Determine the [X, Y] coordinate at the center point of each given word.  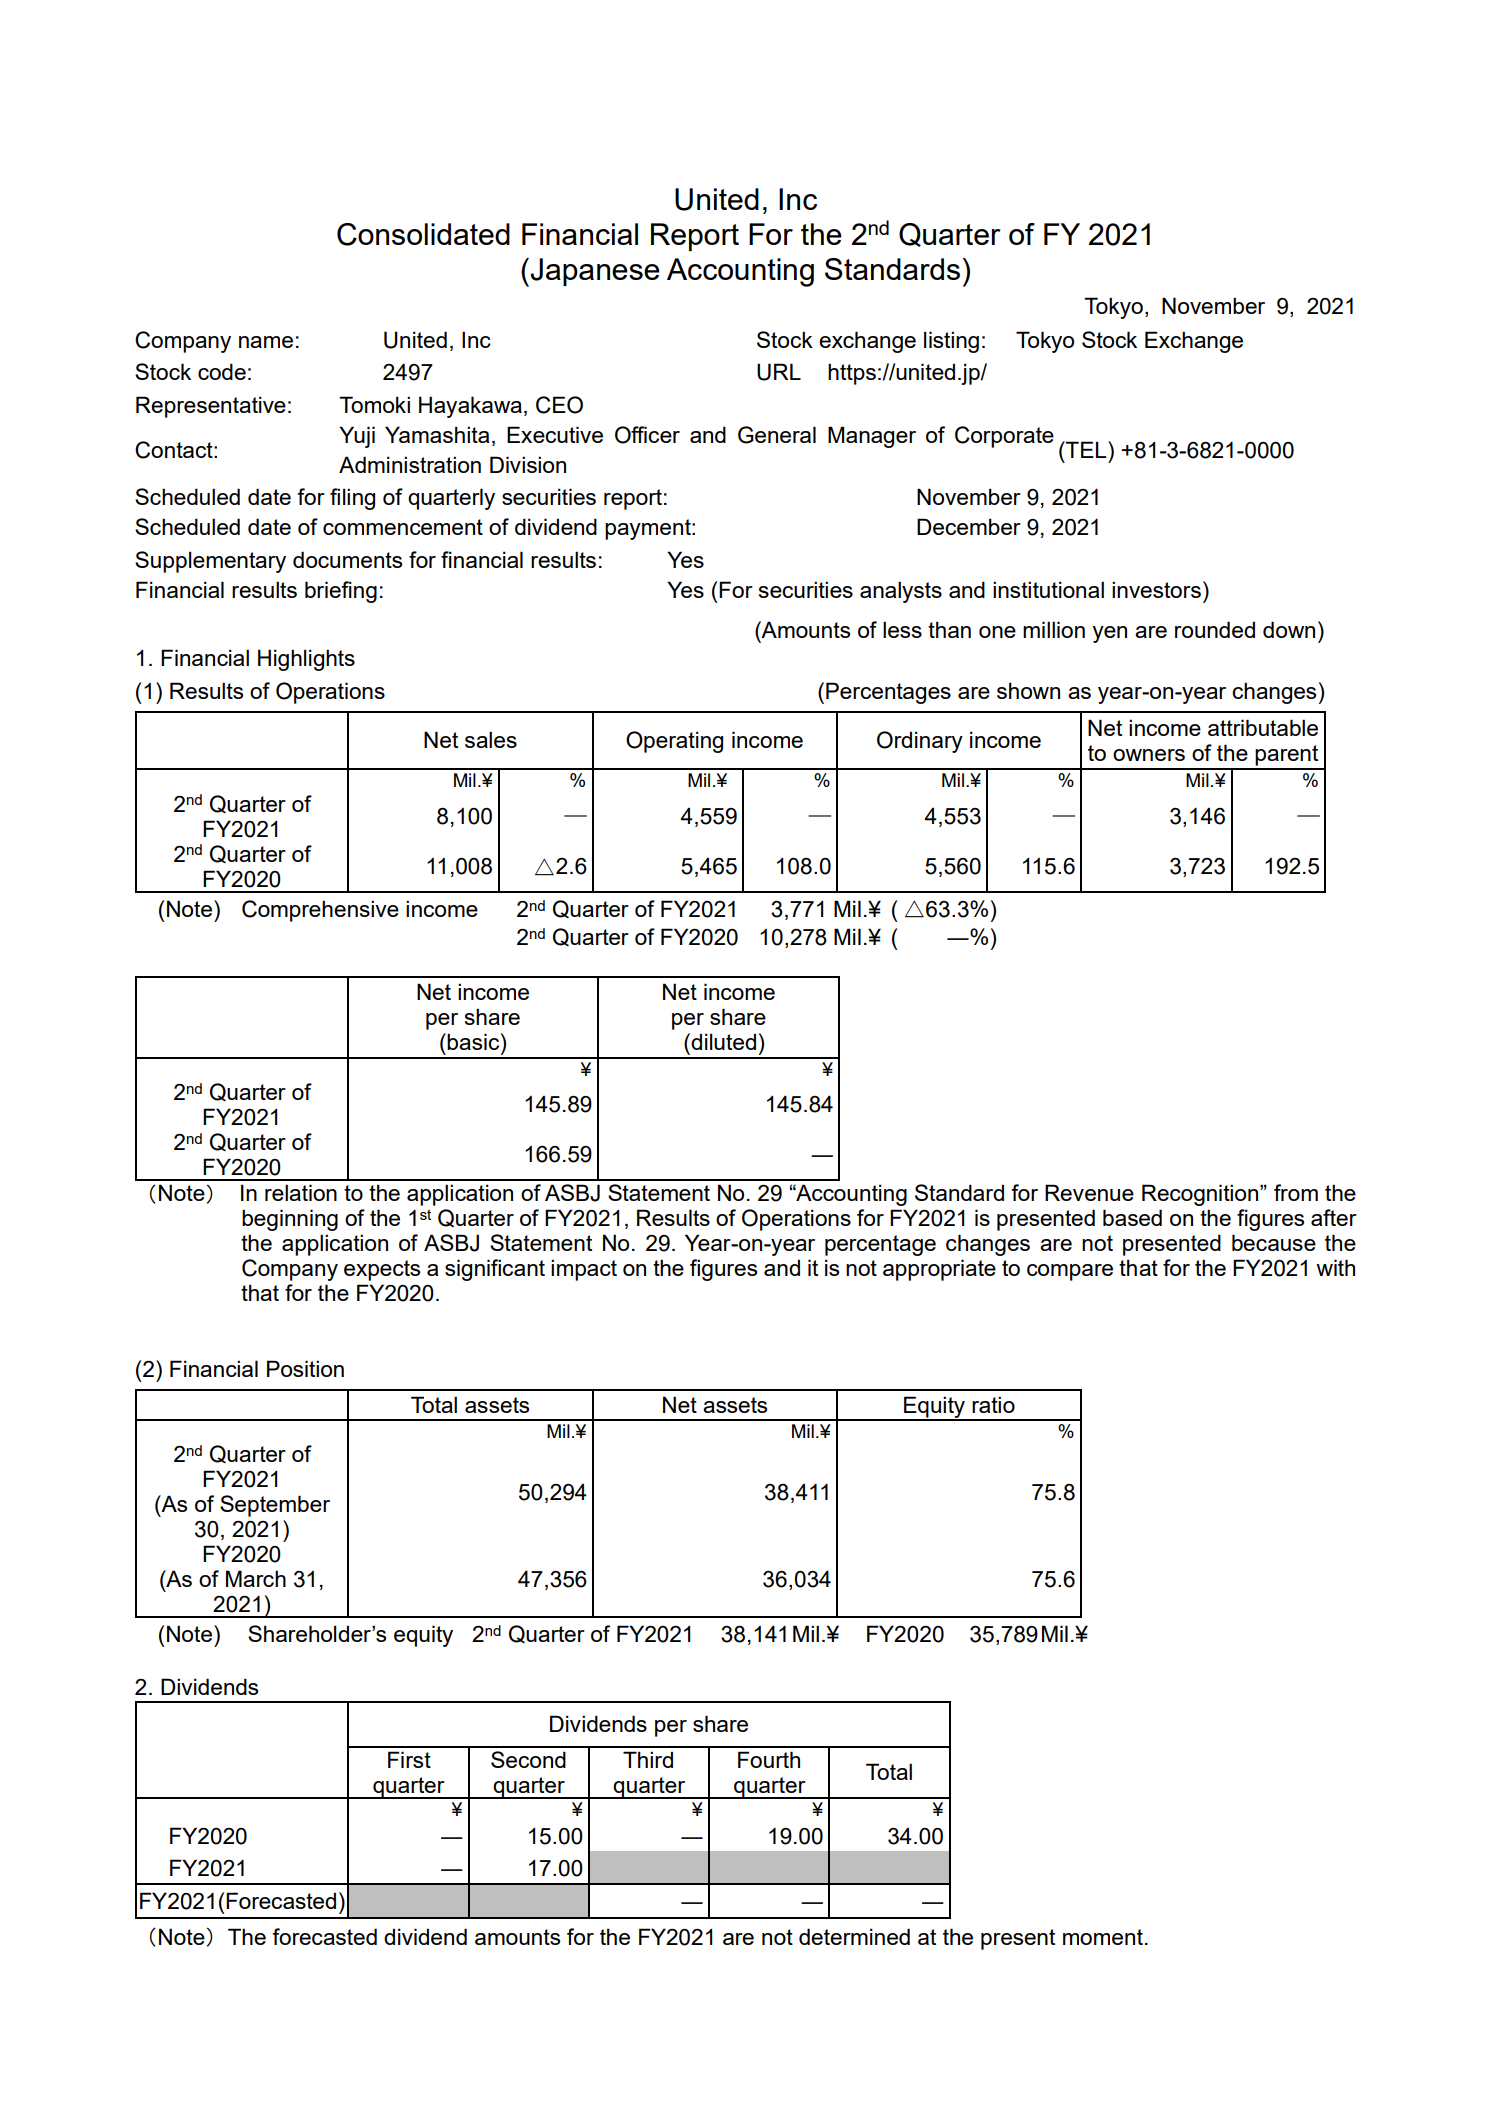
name [266, 342]
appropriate [939, 1270]
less [902, 629]
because [1274, 1242]
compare [1070, 1272]
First [409, 1759]
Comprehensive [320, 911]
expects [382, 1270]
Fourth [769, 1759]
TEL [1086, 449]
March [256, 1578]
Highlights [306, 660]
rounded [1215, 629]
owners [1149, 755]
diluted [722, 1041]
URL [779, 372]
